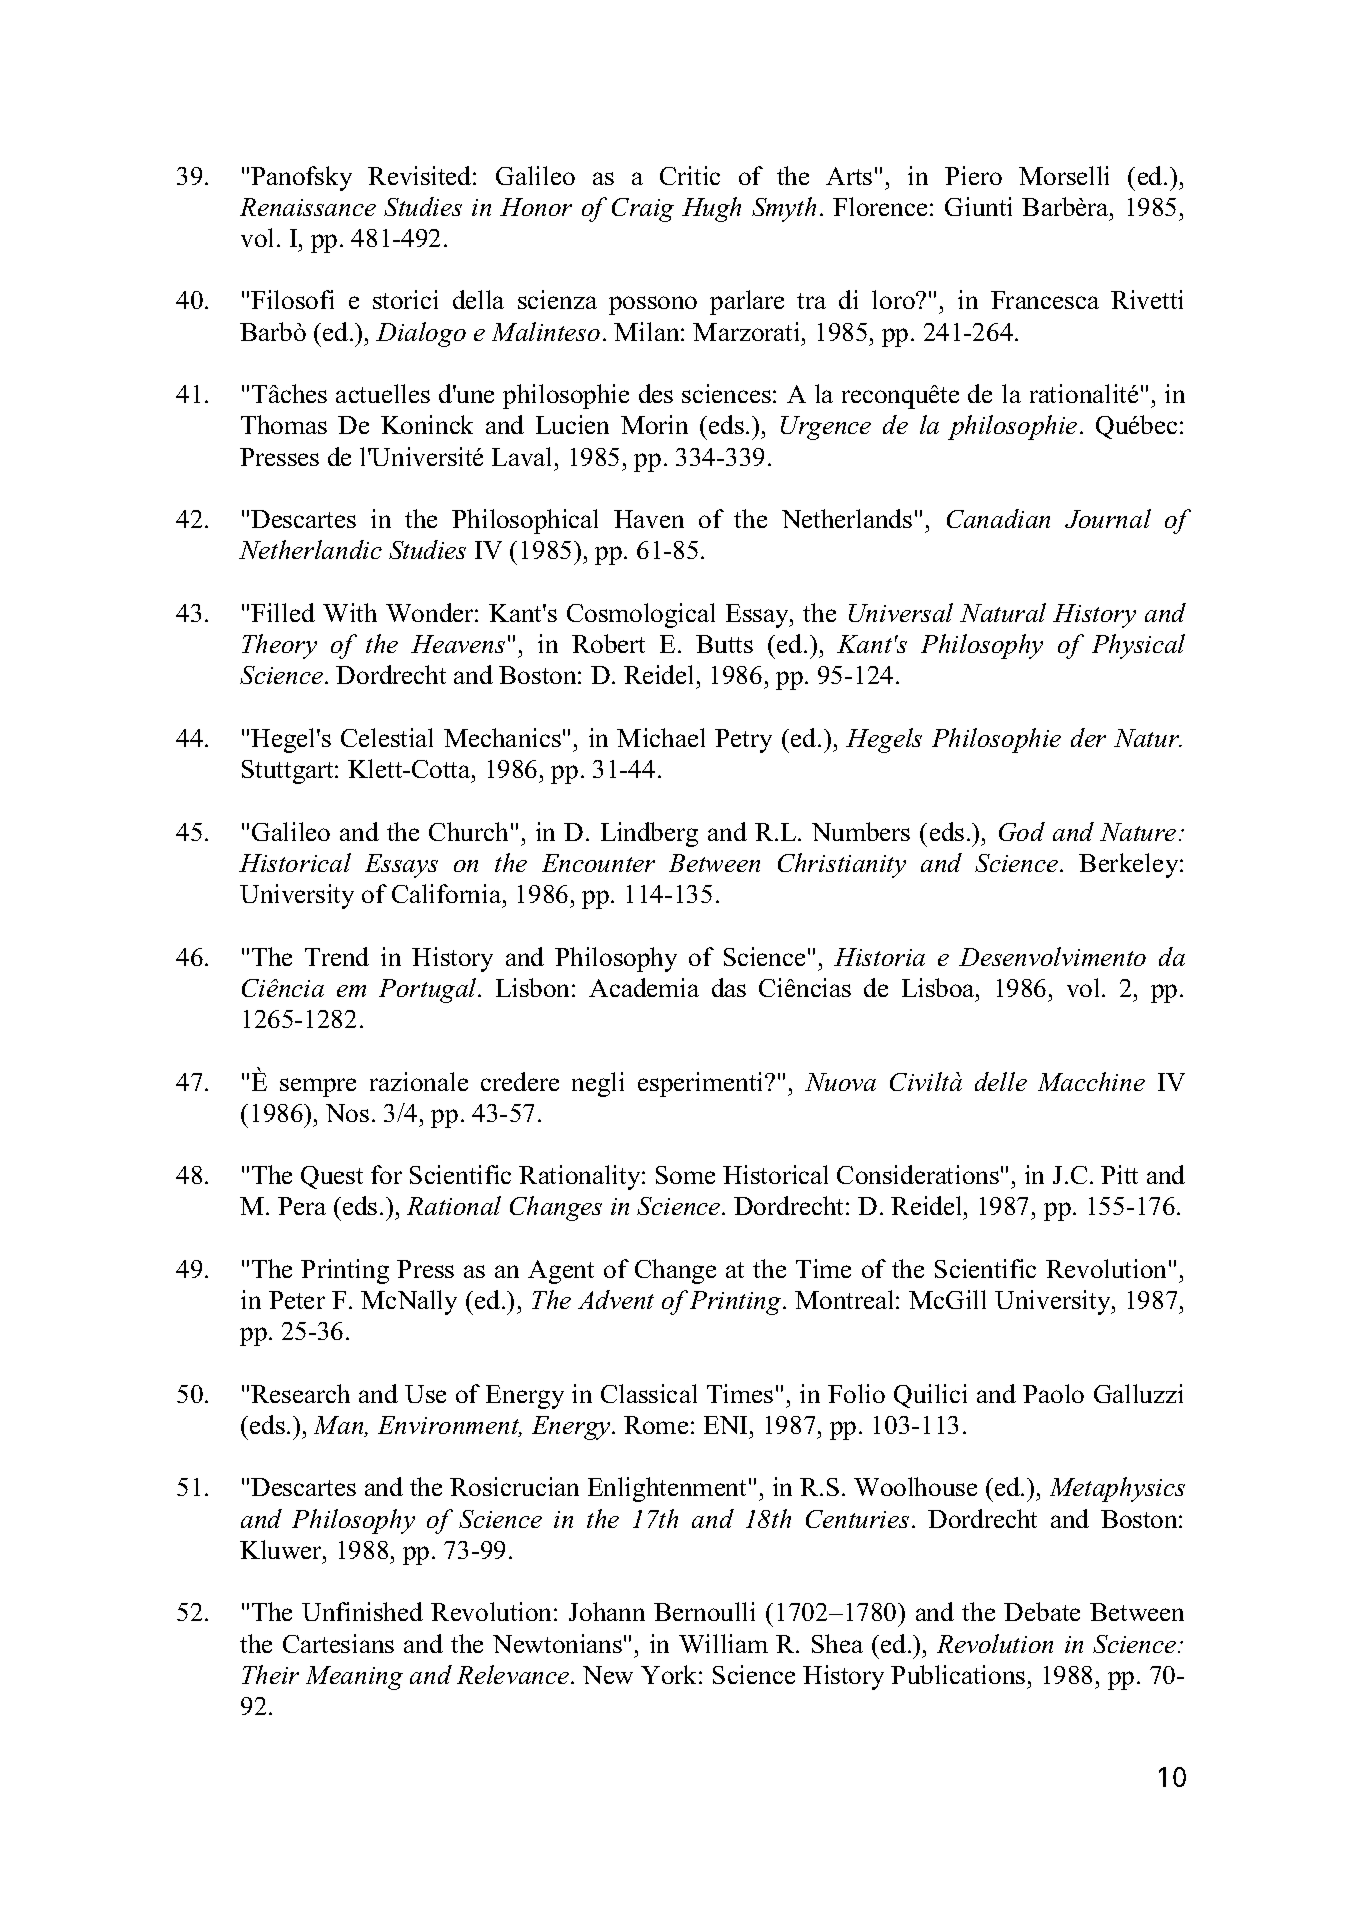 The image size is (1346, 1906). I want to click on William, so click(723, 1643).
